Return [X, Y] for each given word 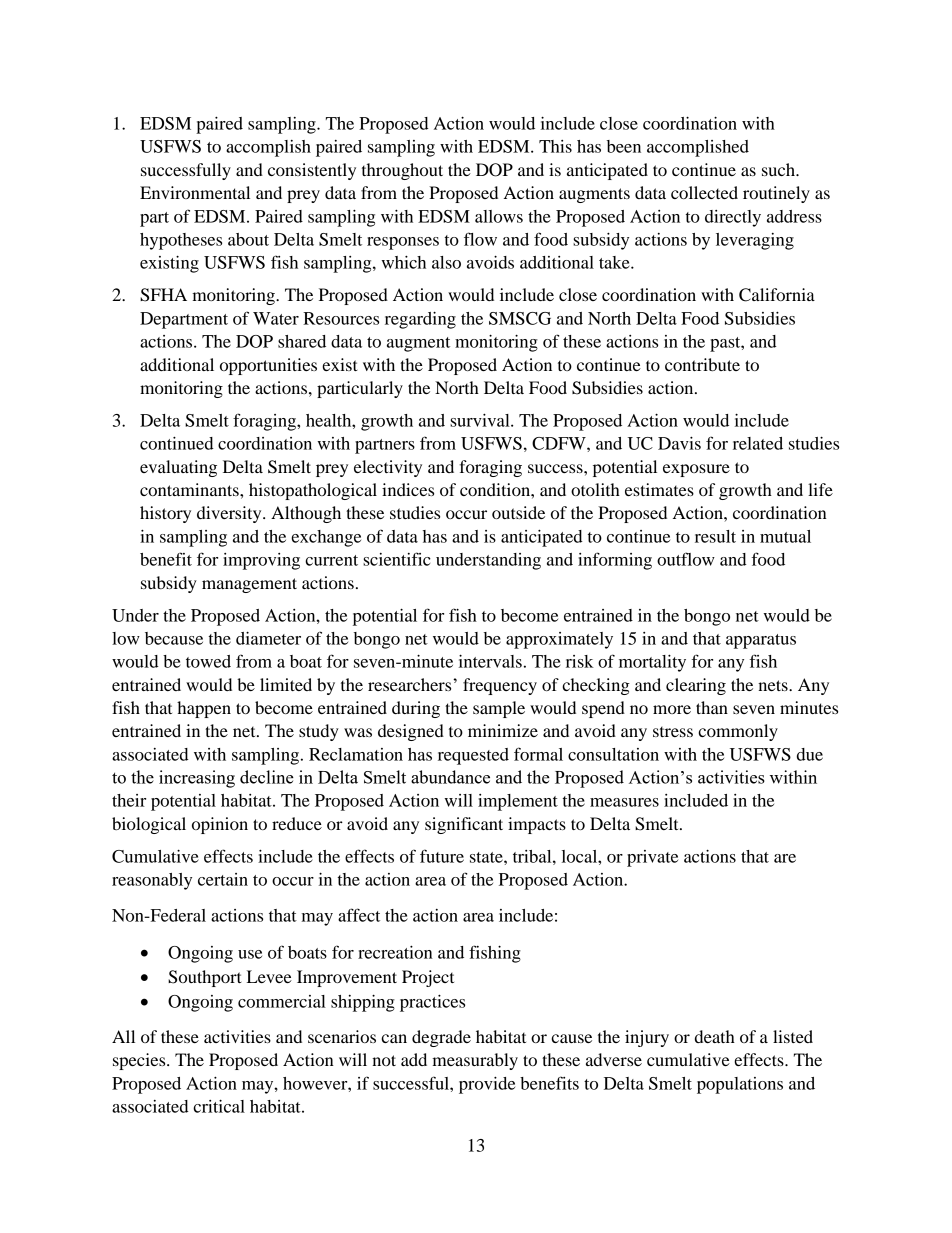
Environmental [195, 192]
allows [499, 216]
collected [704, 192]
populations [740, 1085]
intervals [490, 661]
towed [208, 661]
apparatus [761, 641]
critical [219, 1106]
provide [487, 1085]
